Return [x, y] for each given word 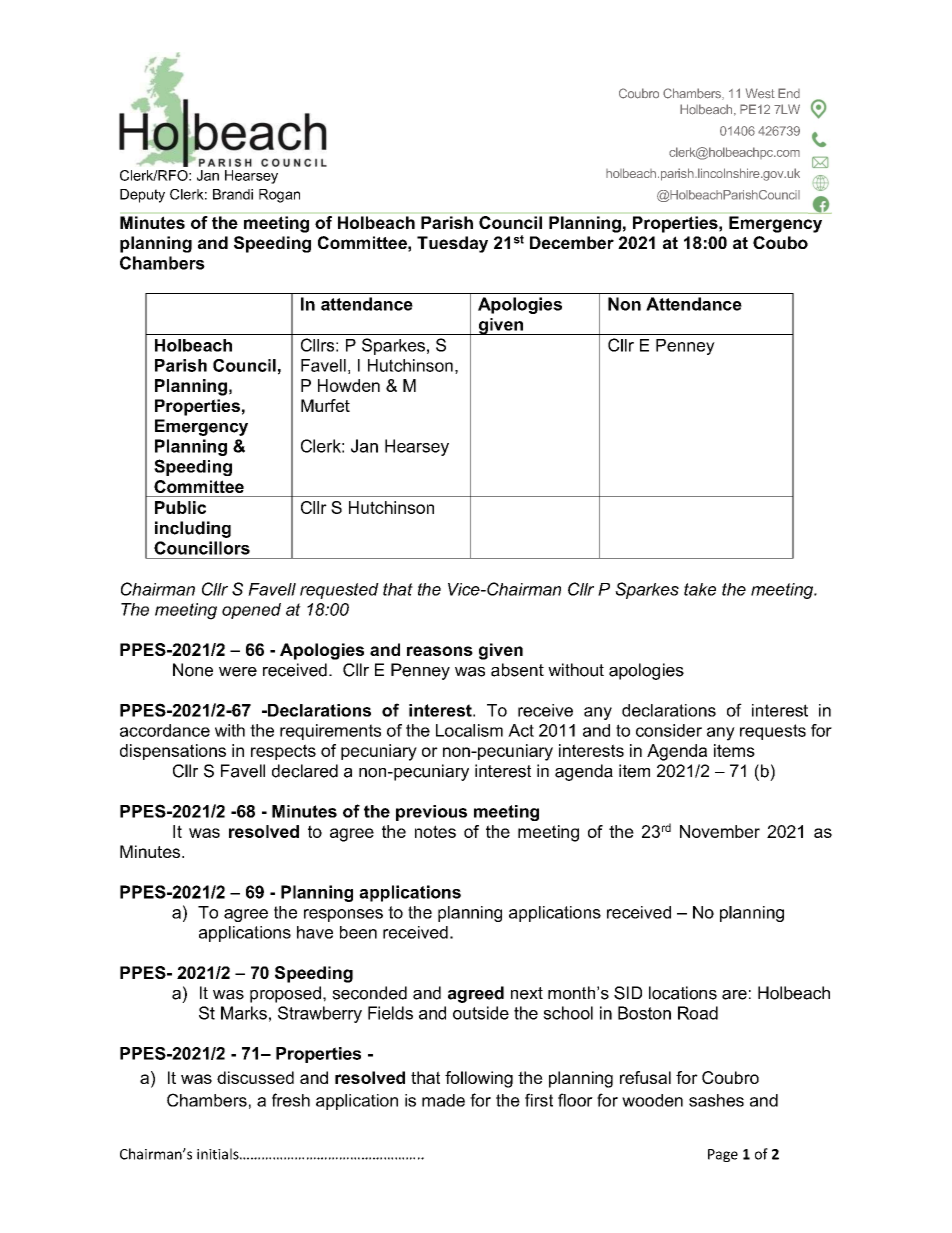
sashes [716, 1100]
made [443, 1100]
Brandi [233, 194]
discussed [255, 1077]
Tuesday [452, 244]
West [760, 93]
